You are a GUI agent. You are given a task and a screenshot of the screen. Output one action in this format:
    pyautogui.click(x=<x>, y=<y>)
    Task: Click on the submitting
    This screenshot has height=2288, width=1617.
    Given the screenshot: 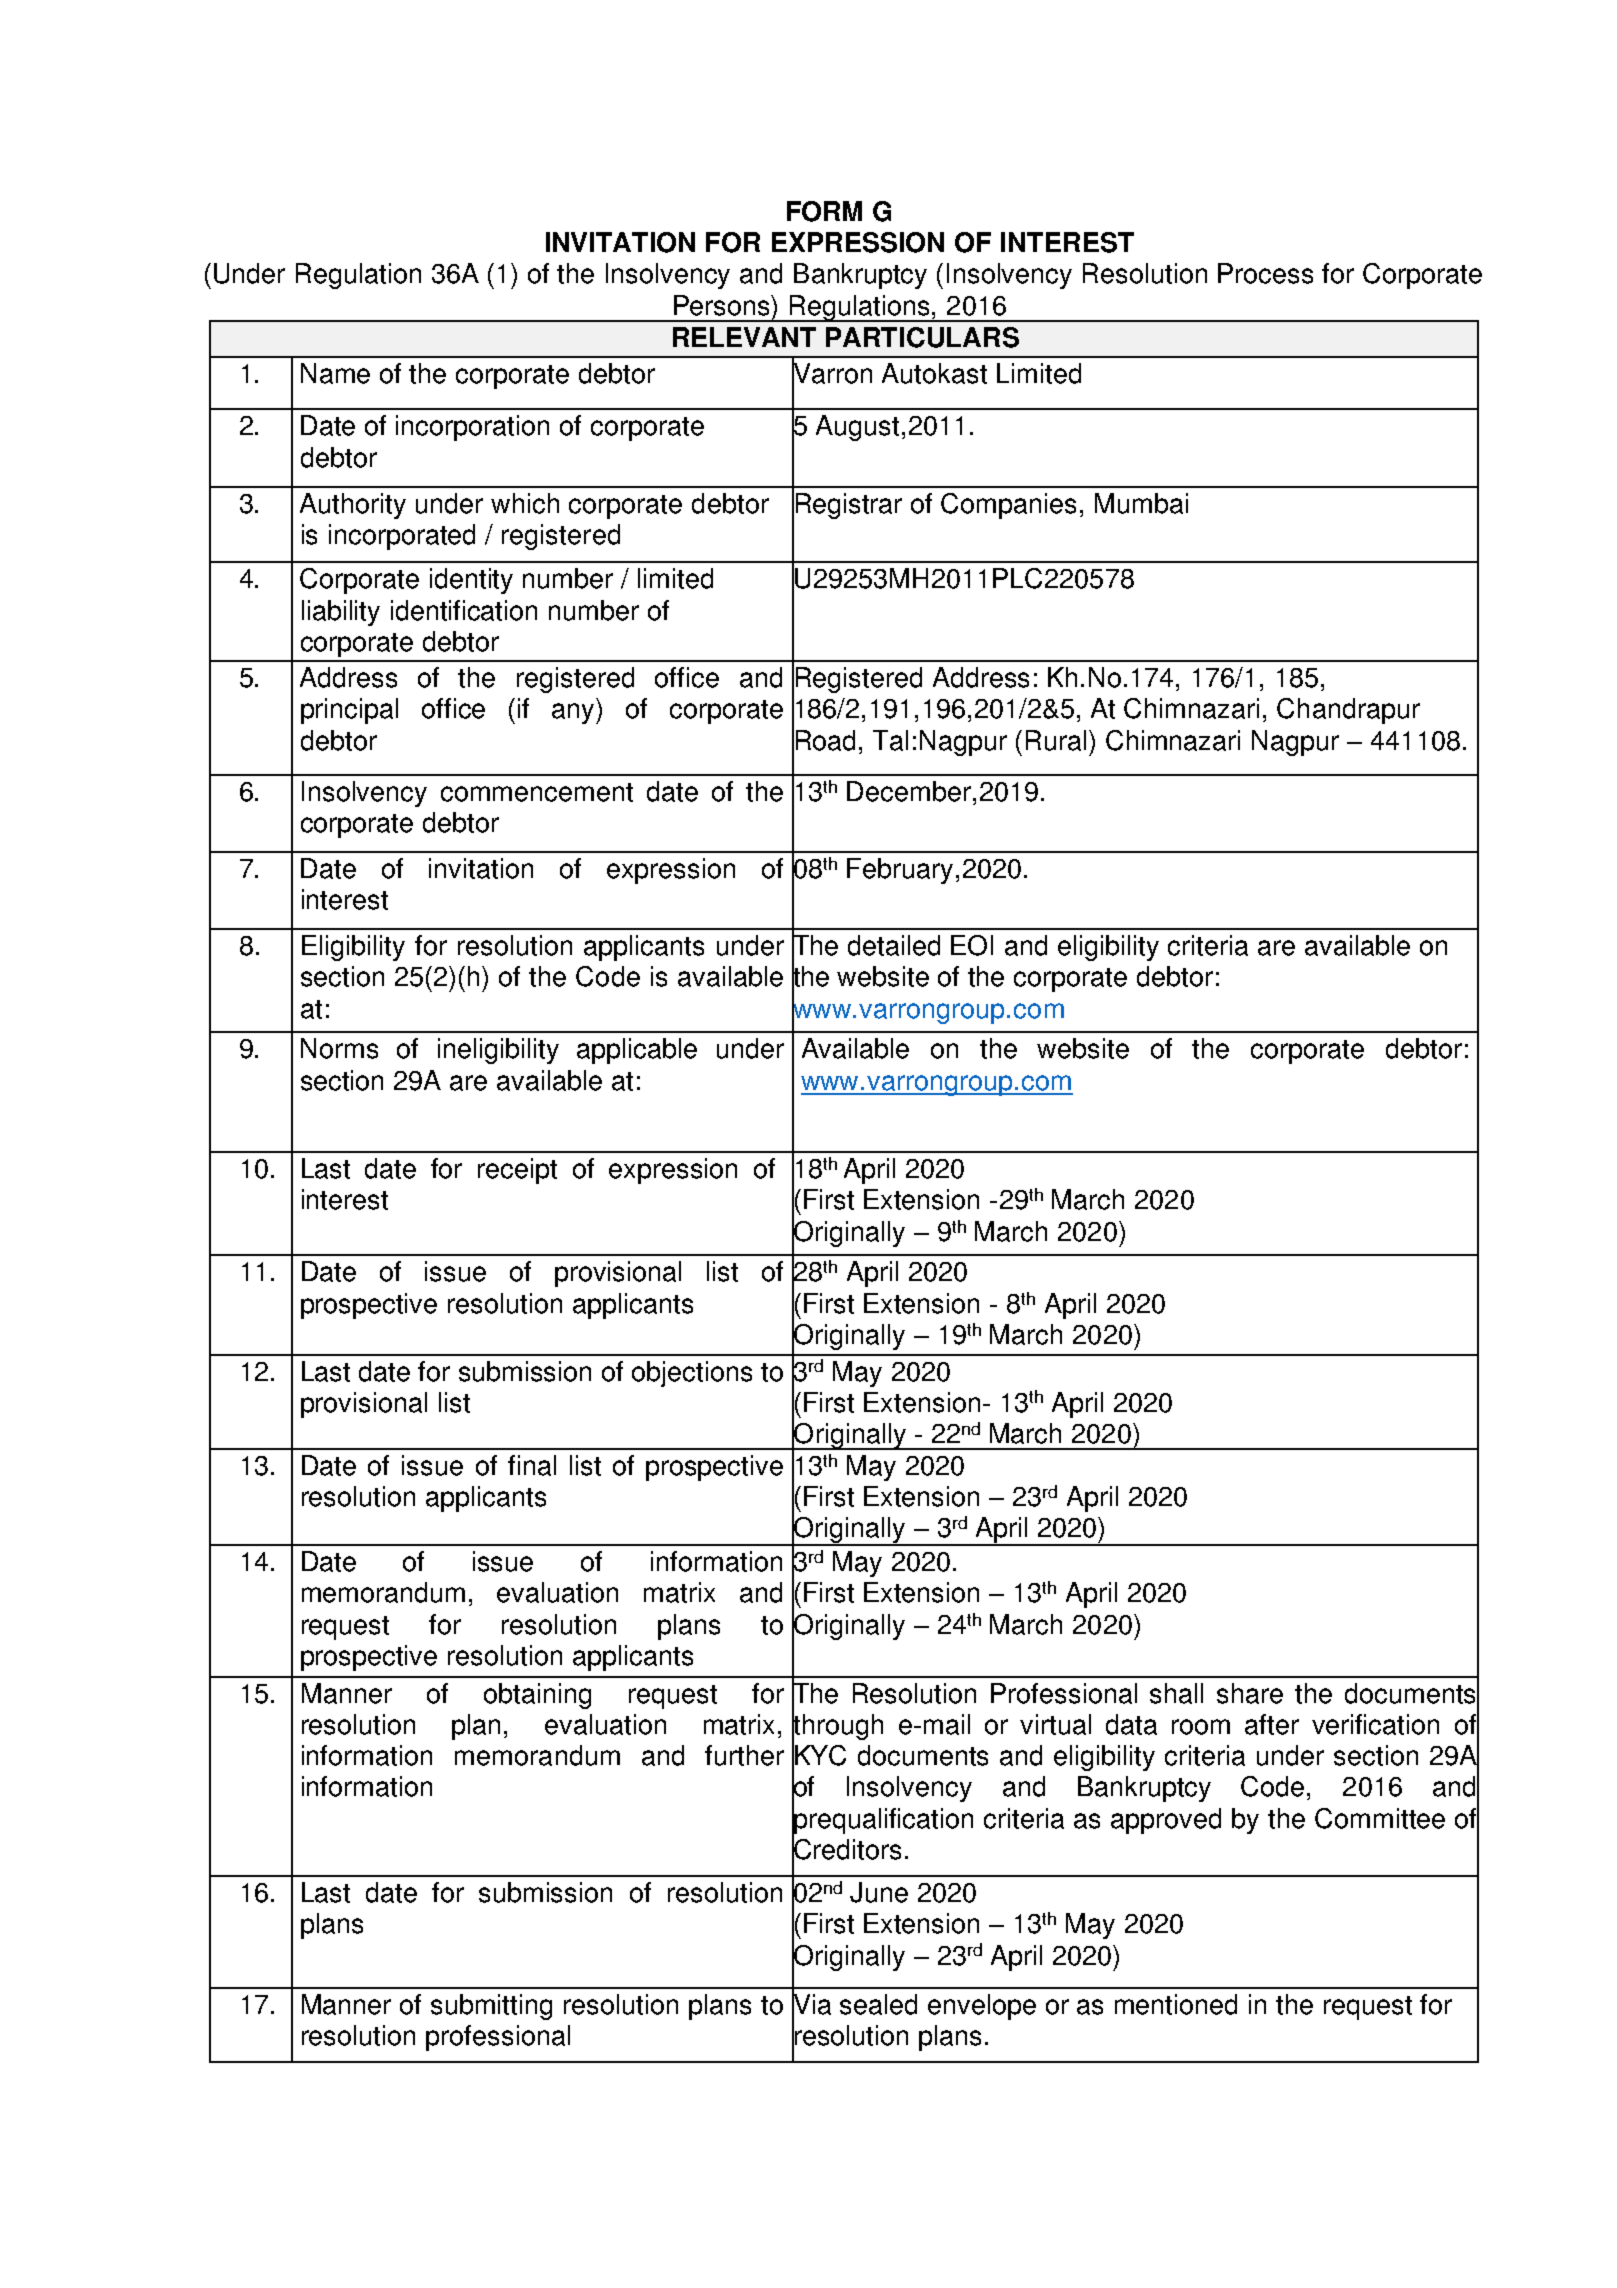 What is the action you would take?
    pyautogui.click(x=491, y=2007)
